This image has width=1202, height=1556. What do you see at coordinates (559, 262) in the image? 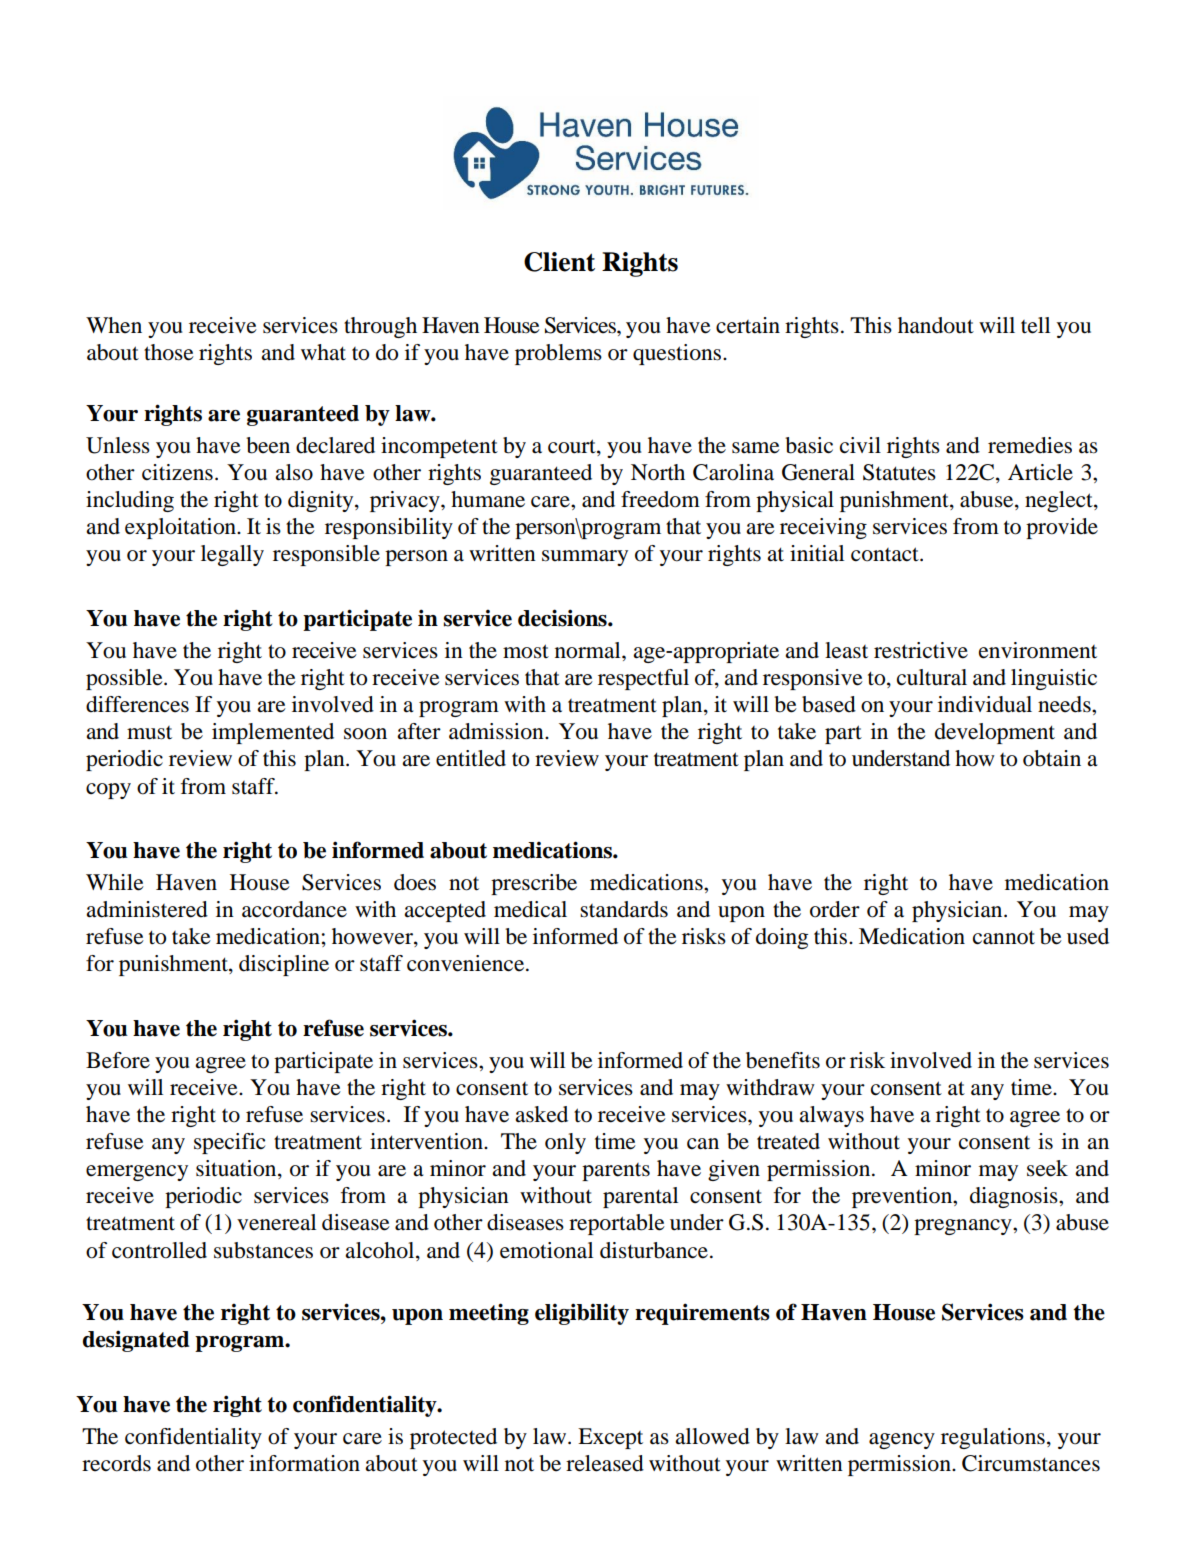
I see `Client` at bounding box center [559, 262].
